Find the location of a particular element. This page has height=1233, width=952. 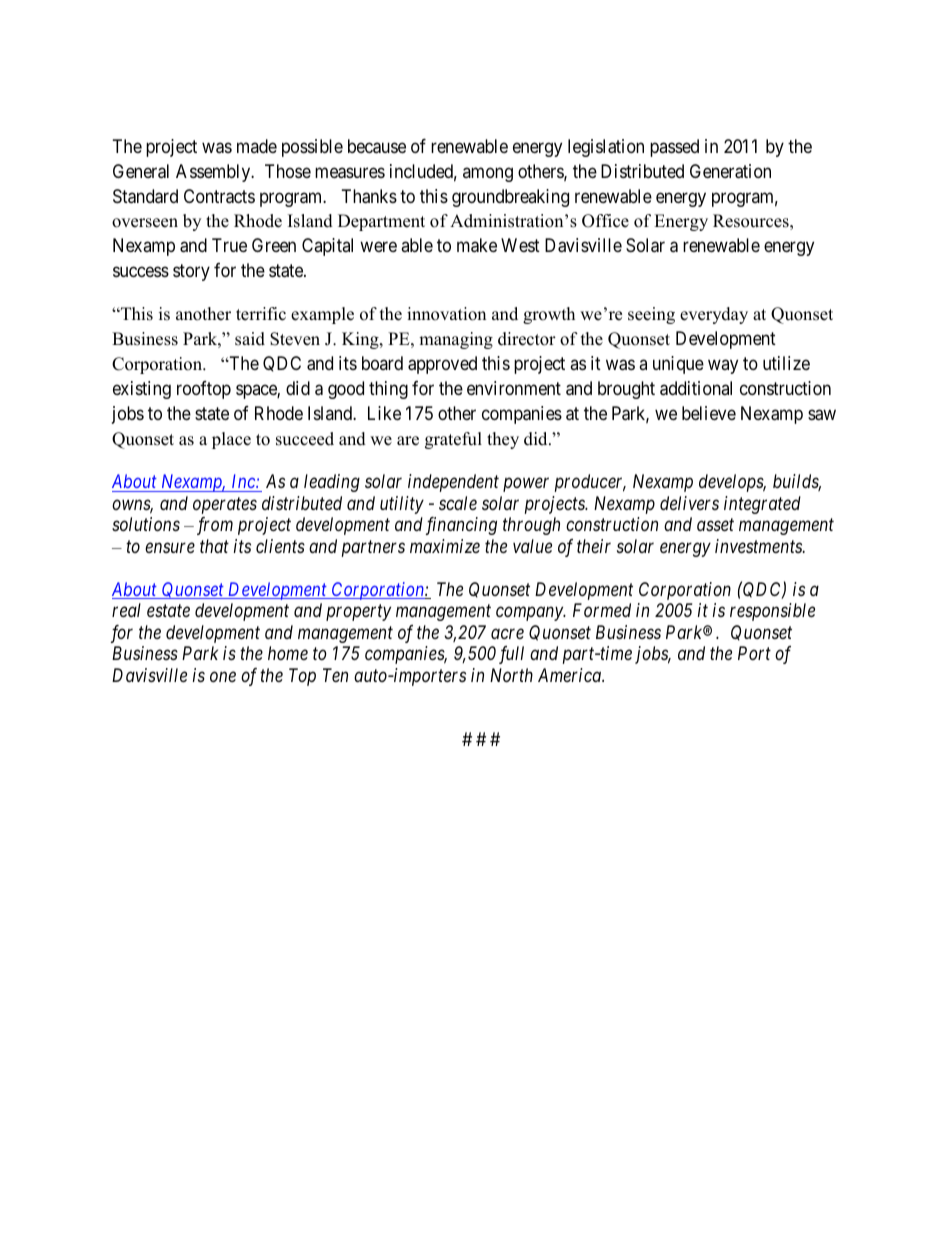

place is located at coordinates (231, 440).
